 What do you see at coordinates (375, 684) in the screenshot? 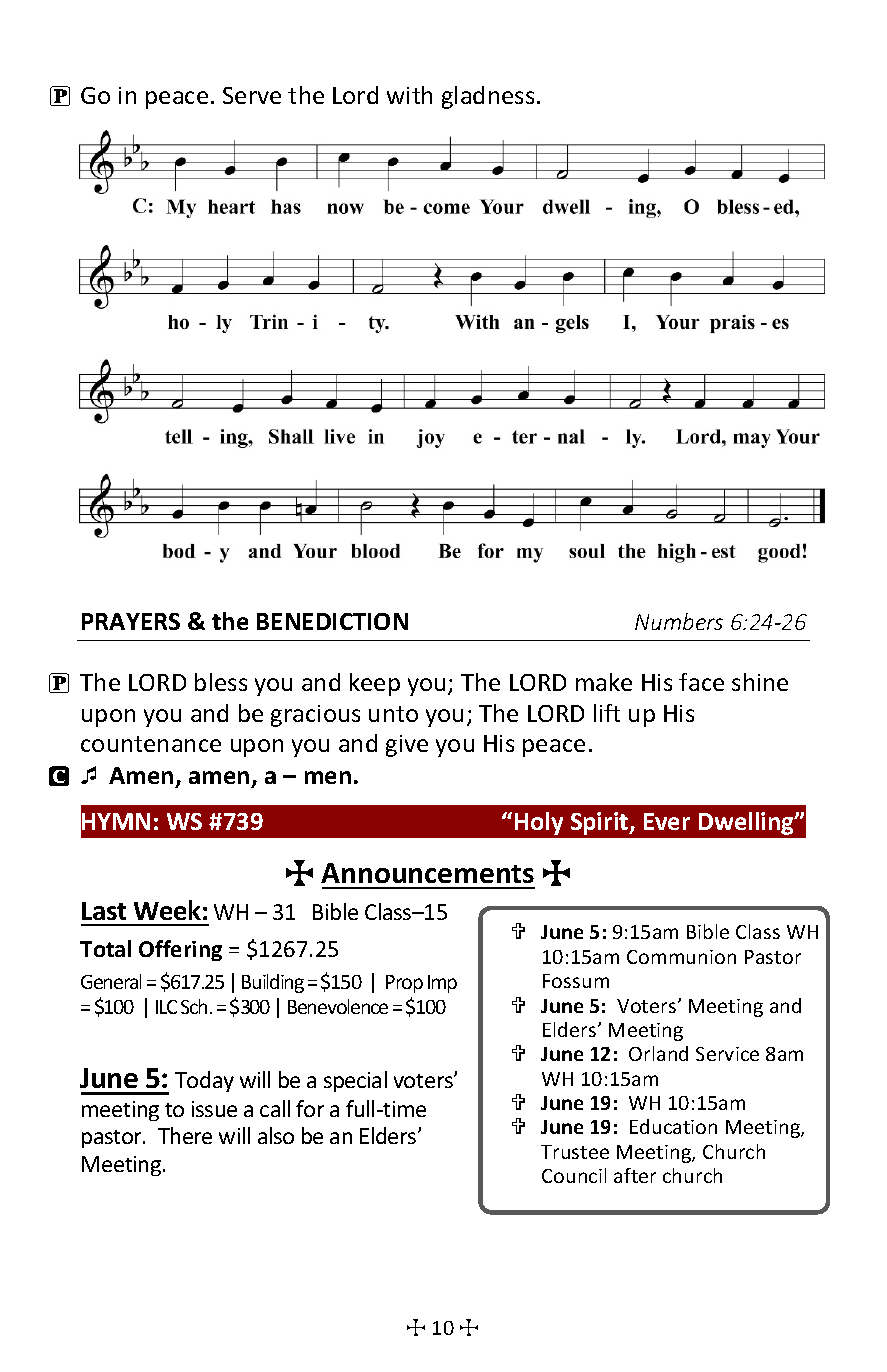
I see `keep` at bounding box center [375, 684].
